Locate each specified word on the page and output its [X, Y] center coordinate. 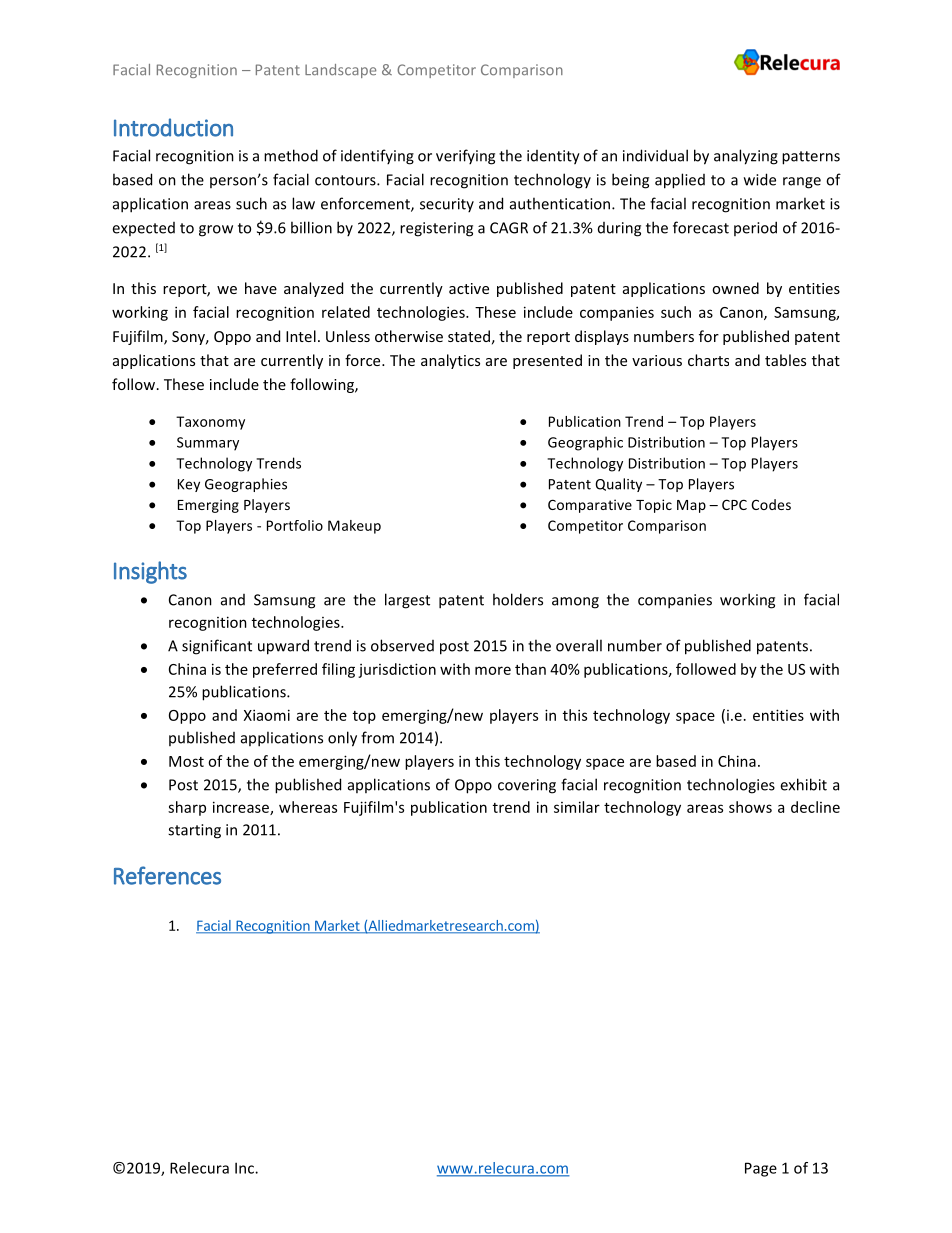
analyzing [746, 157]
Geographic [585, 443]
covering [527, 786]
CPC [734, 504]
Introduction [173, 127]
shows [750, 807]
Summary [208, 444]
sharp [187, 808]
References [167, 875]
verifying [465, 157]
